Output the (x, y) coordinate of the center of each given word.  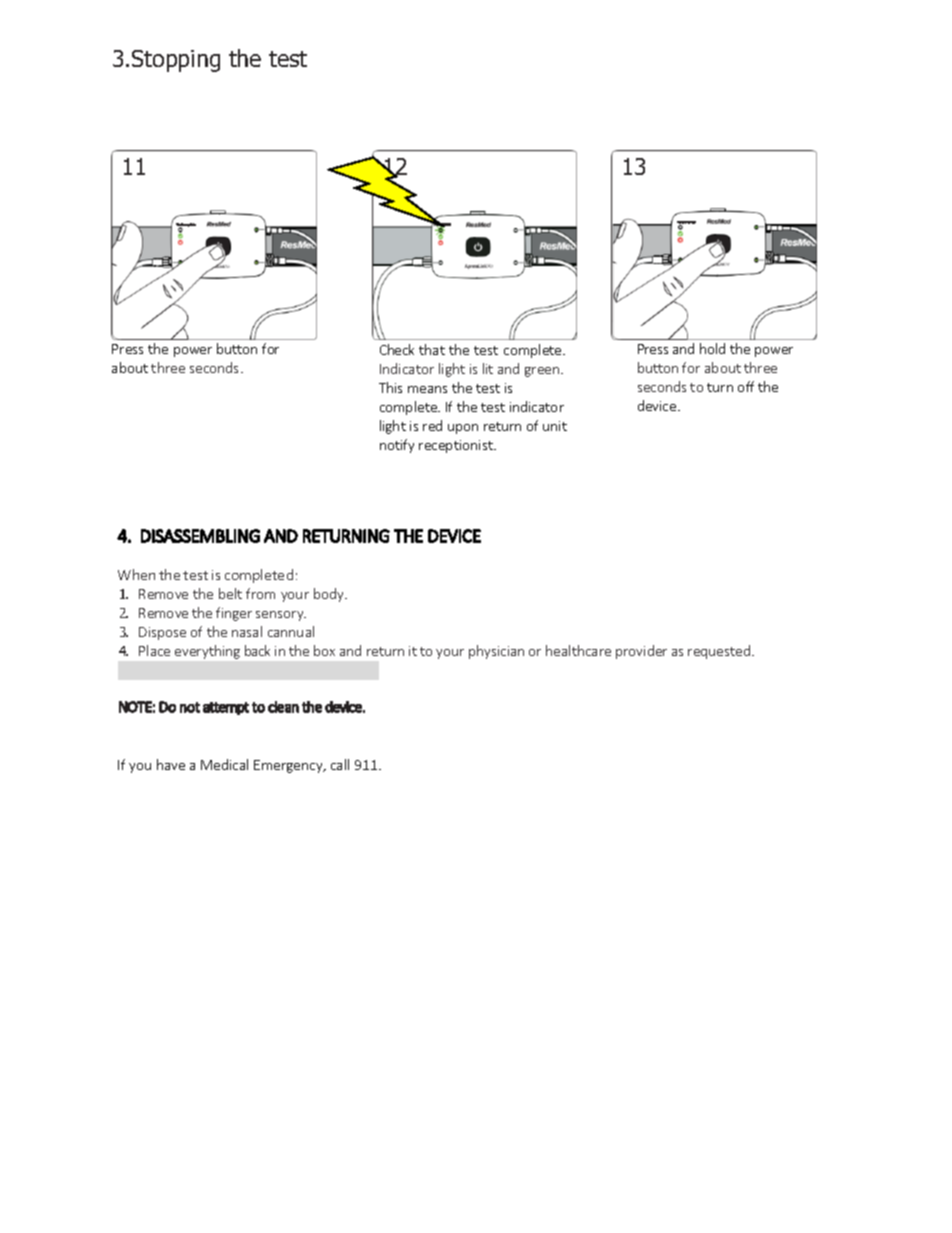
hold (712, 348)
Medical (224, 764)
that (432, 349)
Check (397, 349)
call (340, 764)
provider (641, 652)
